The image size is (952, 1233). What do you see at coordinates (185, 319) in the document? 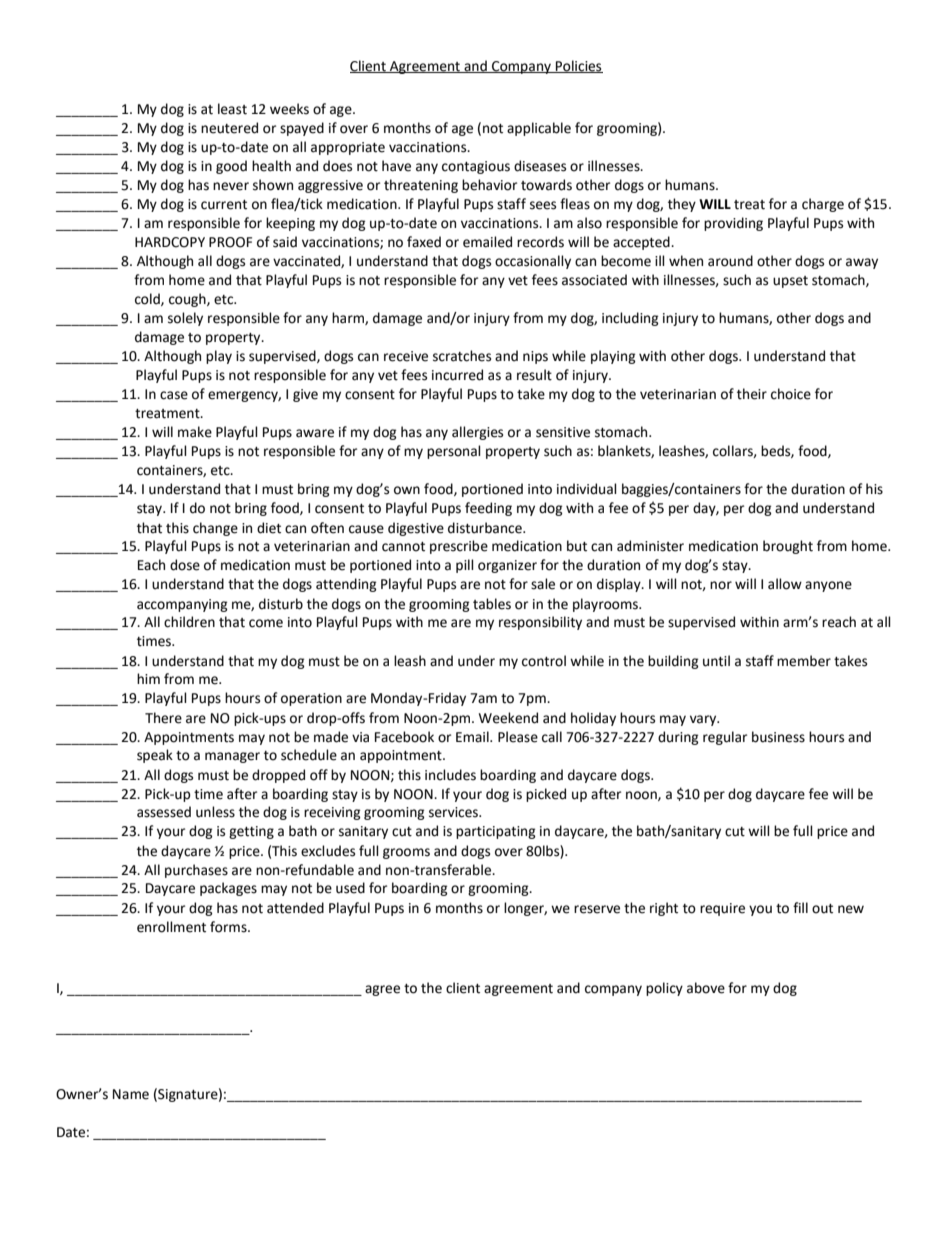
I see `solely` at bounding box center [185, 319].
